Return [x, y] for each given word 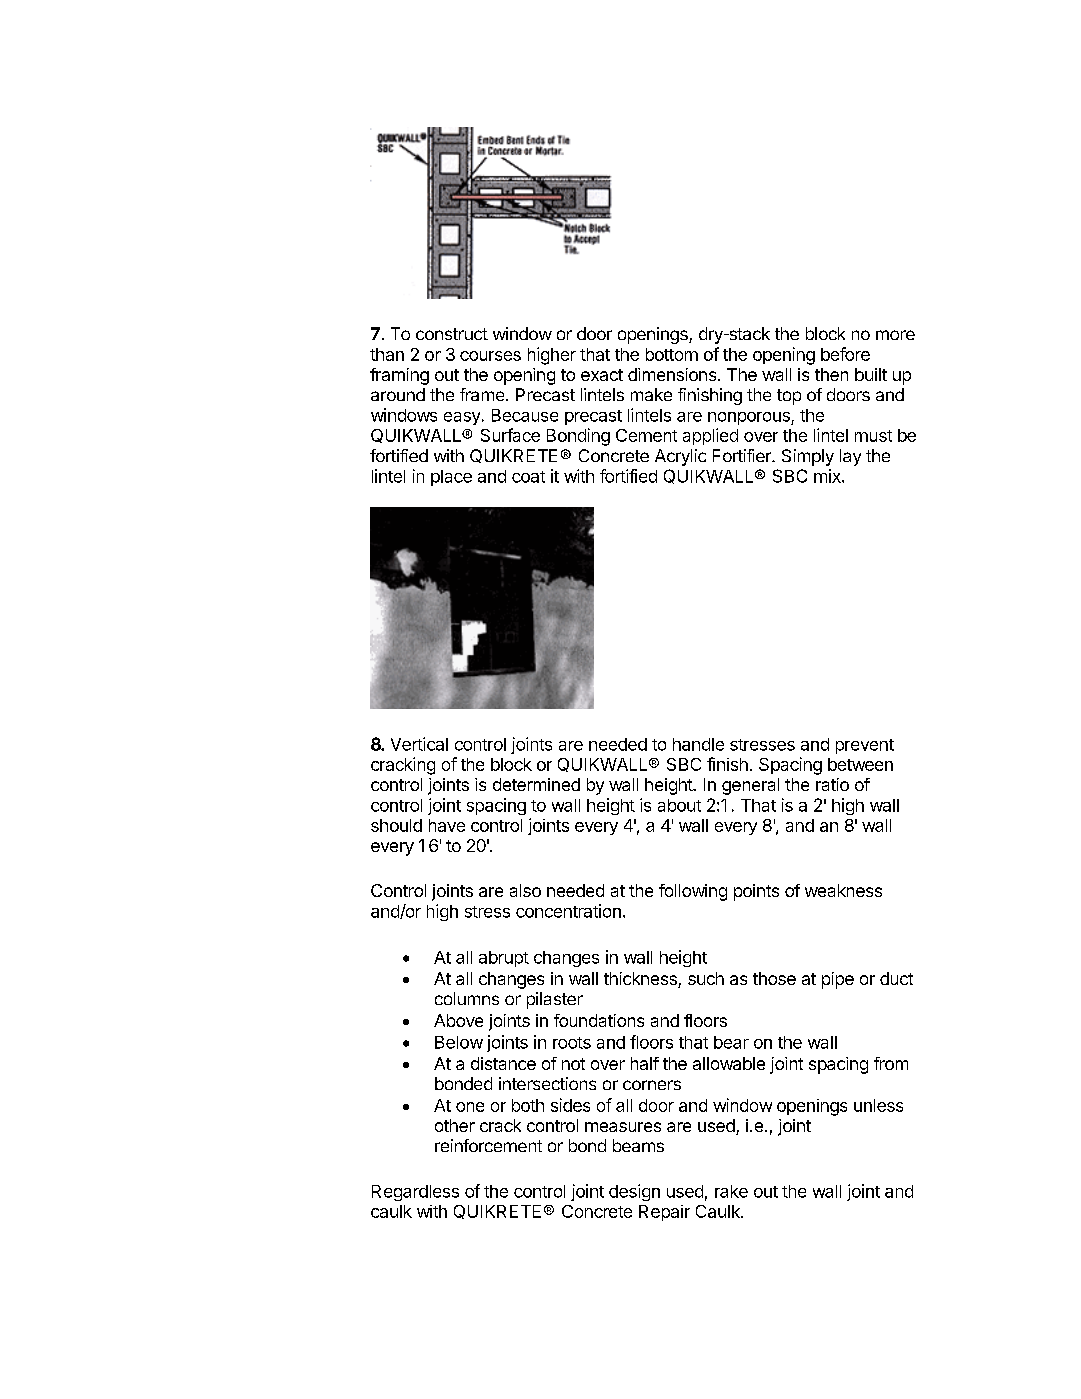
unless [878, 1105]
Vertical [419, 744]
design [634, 1192]
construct [452, 334]
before [845, 354]
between [860, 764]
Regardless [415, 1193]
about [679, 805]
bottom [672, 354]
